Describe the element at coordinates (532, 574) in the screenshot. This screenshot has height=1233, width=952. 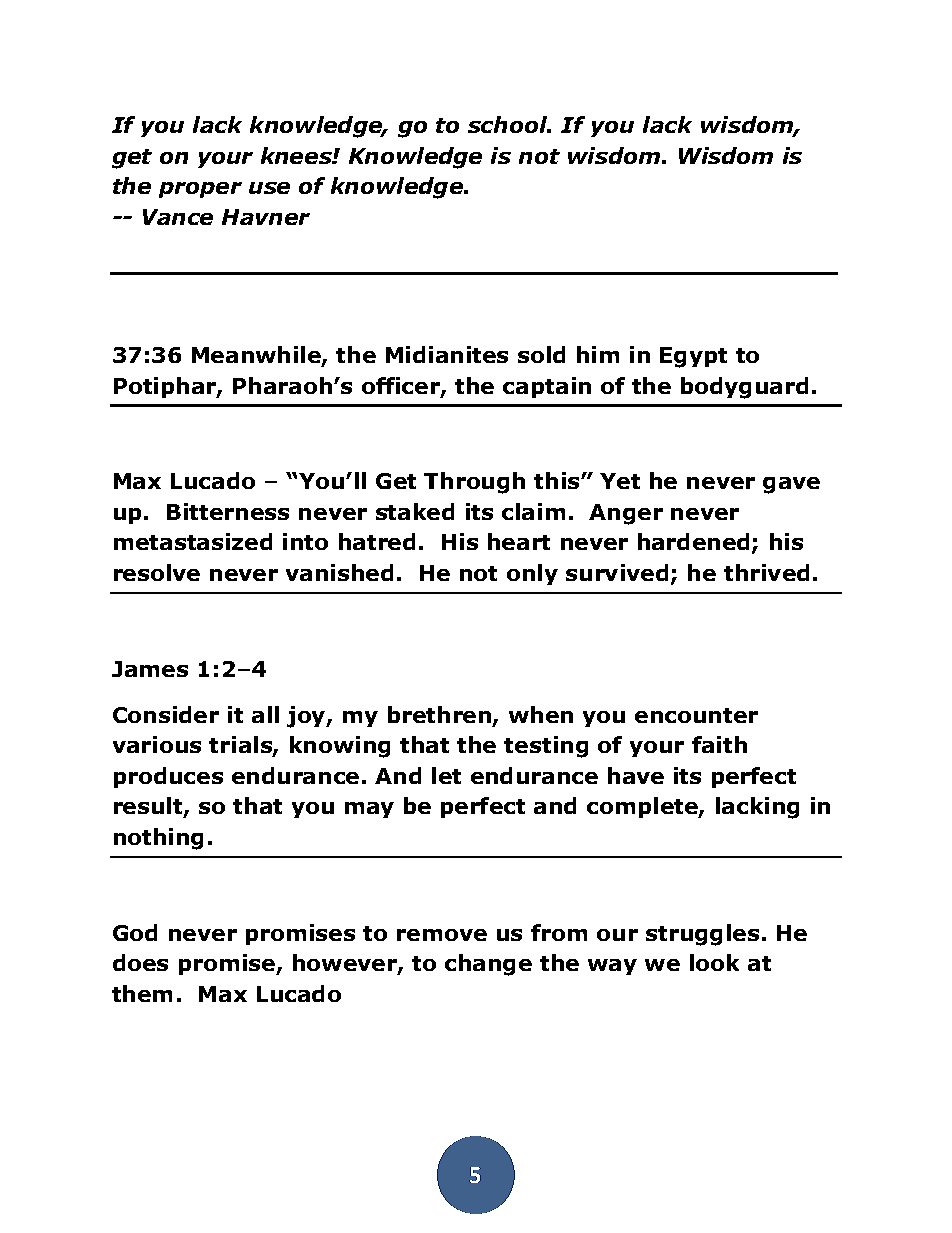
I see `only` at that location.
